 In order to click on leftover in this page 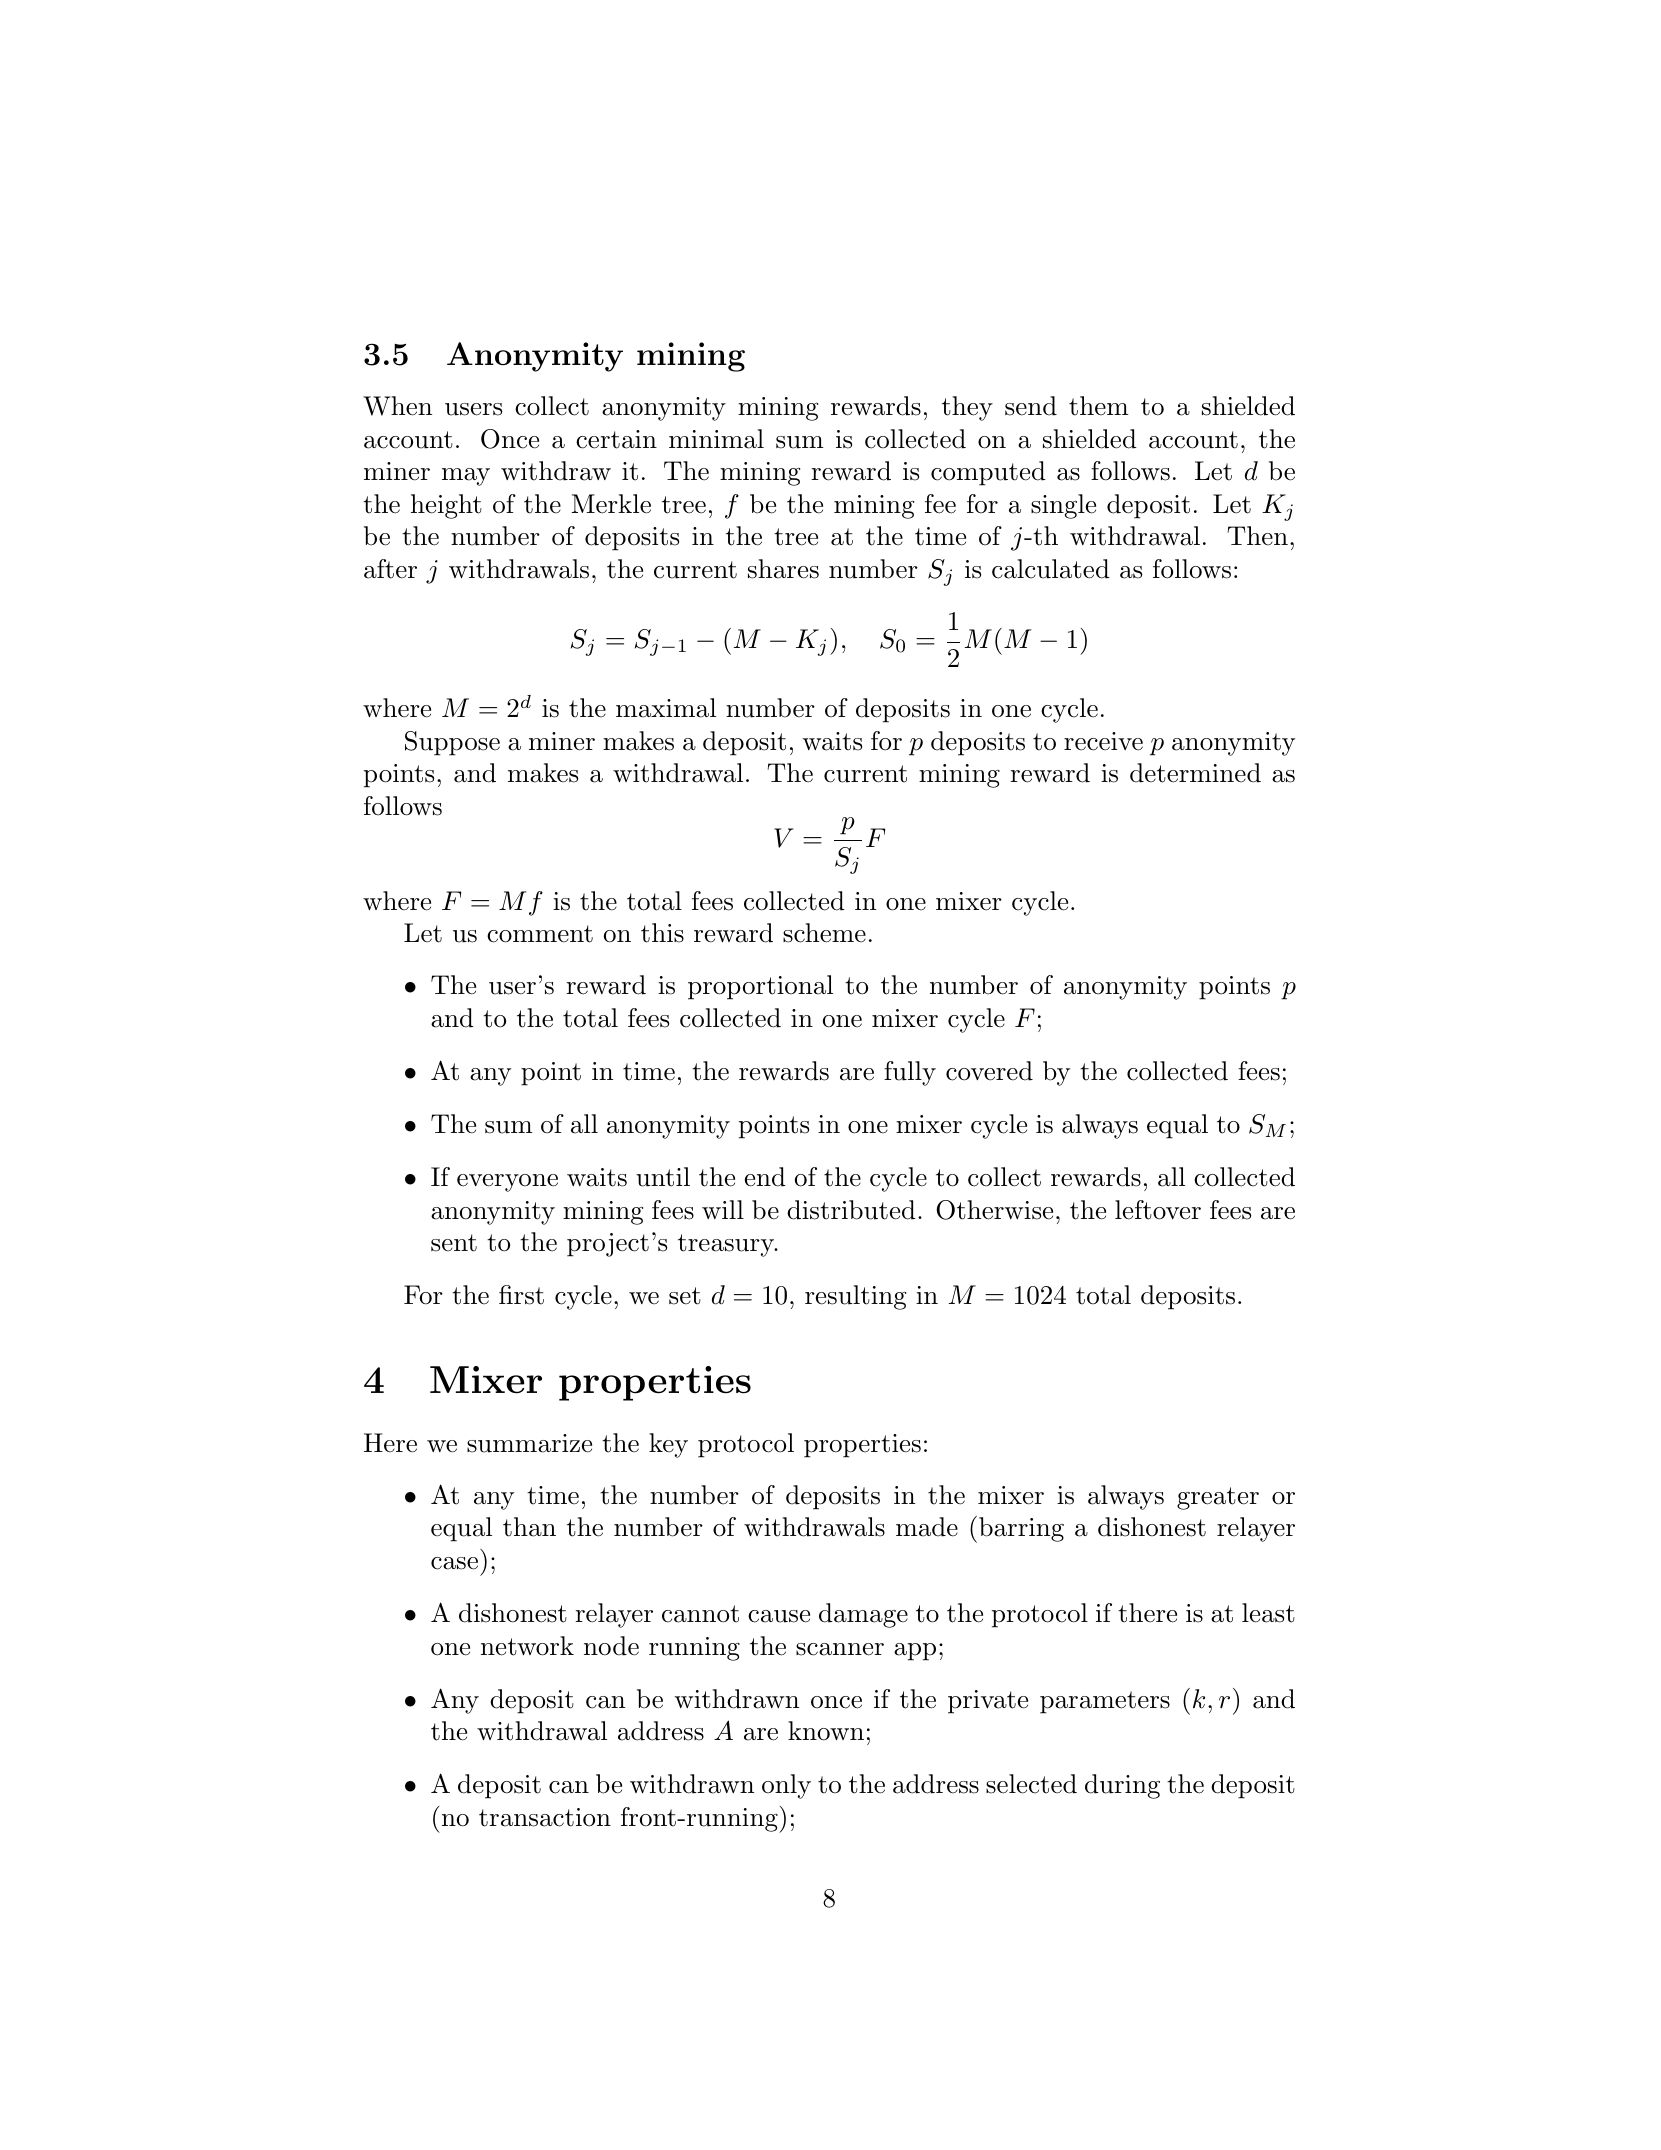, I will do `click(1158, 1210)`.
